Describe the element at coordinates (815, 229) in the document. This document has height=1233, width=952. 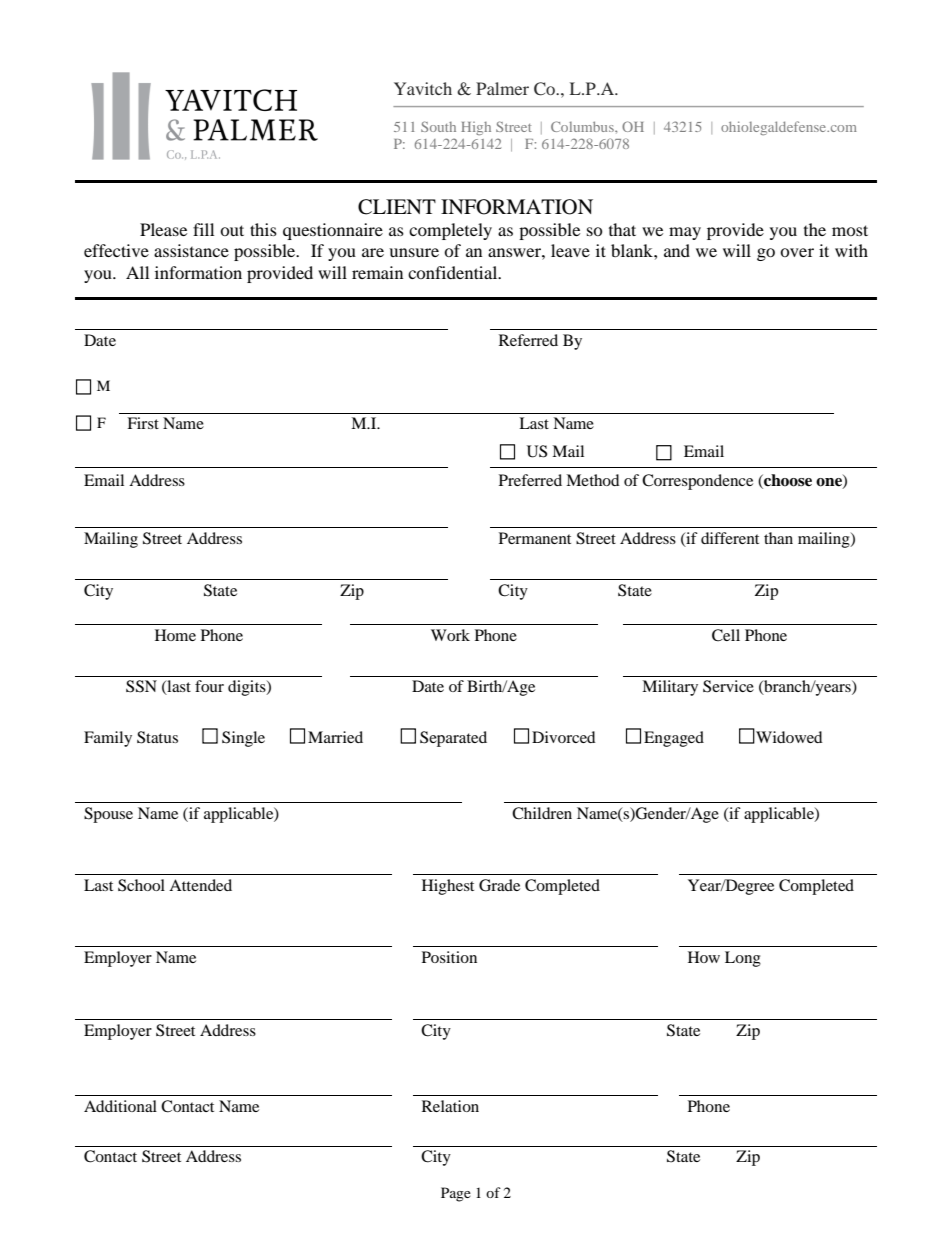
I see `the` at that location.
